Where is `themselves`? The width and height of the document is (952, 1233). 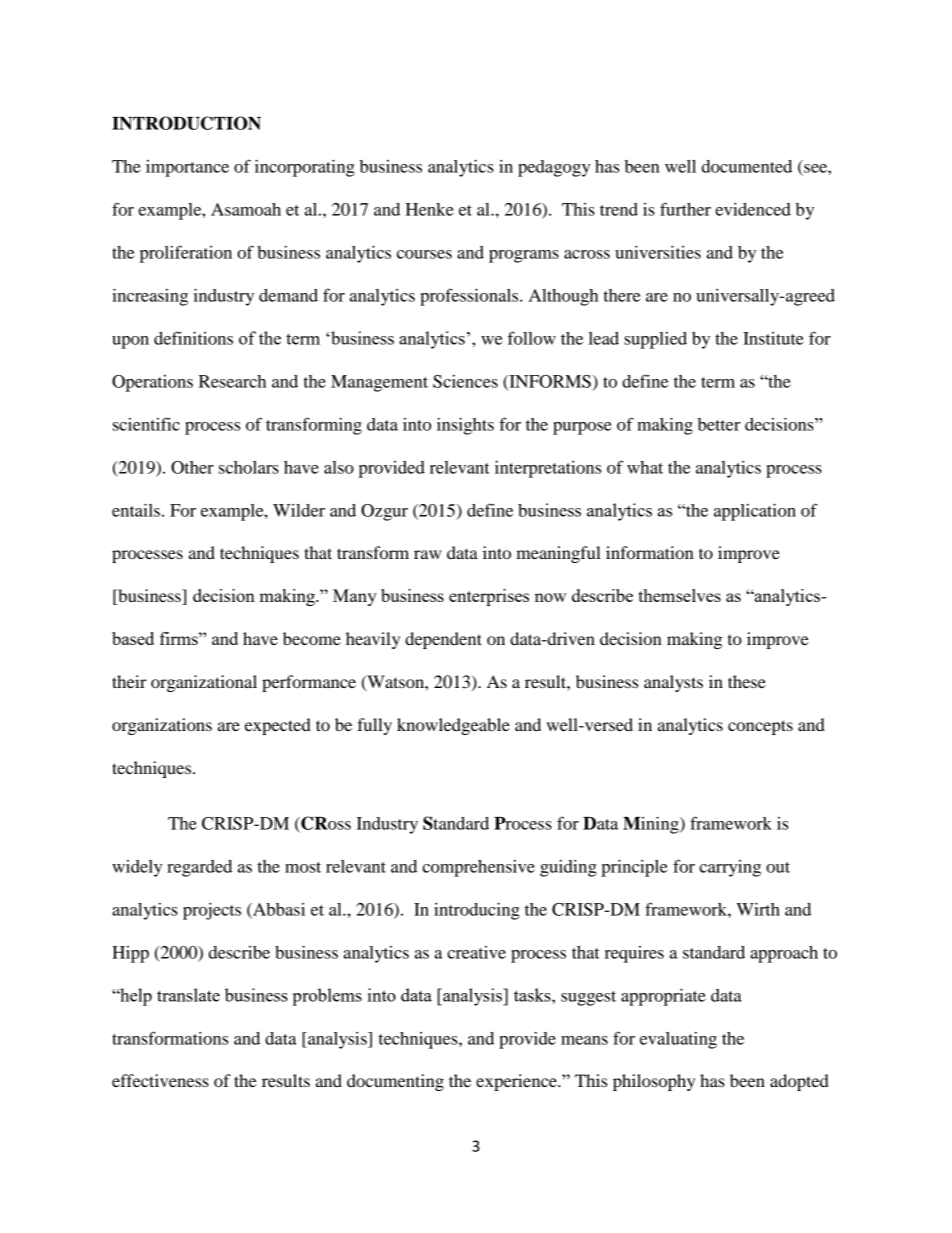 themselves is located at coordinates (679, 595).
